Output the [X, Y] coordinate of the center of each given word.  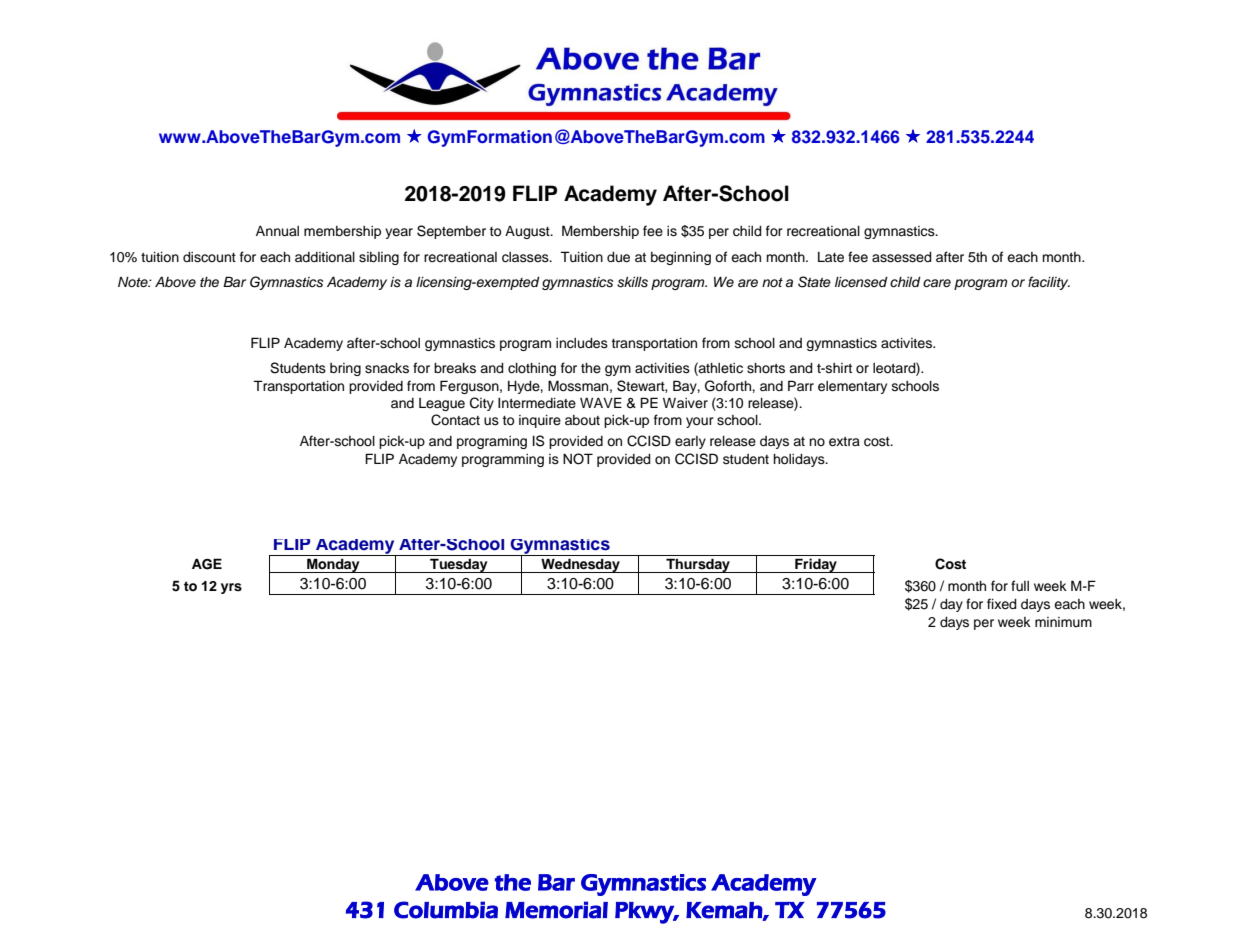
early [690, 442]
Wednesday [580, 565]
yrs [231, 588]
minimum [1063, 622]
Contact [455, 420]
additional [325, 257]
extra [844, 442]
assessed [902, 257]
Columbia [446, 910]
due [618, 257]
